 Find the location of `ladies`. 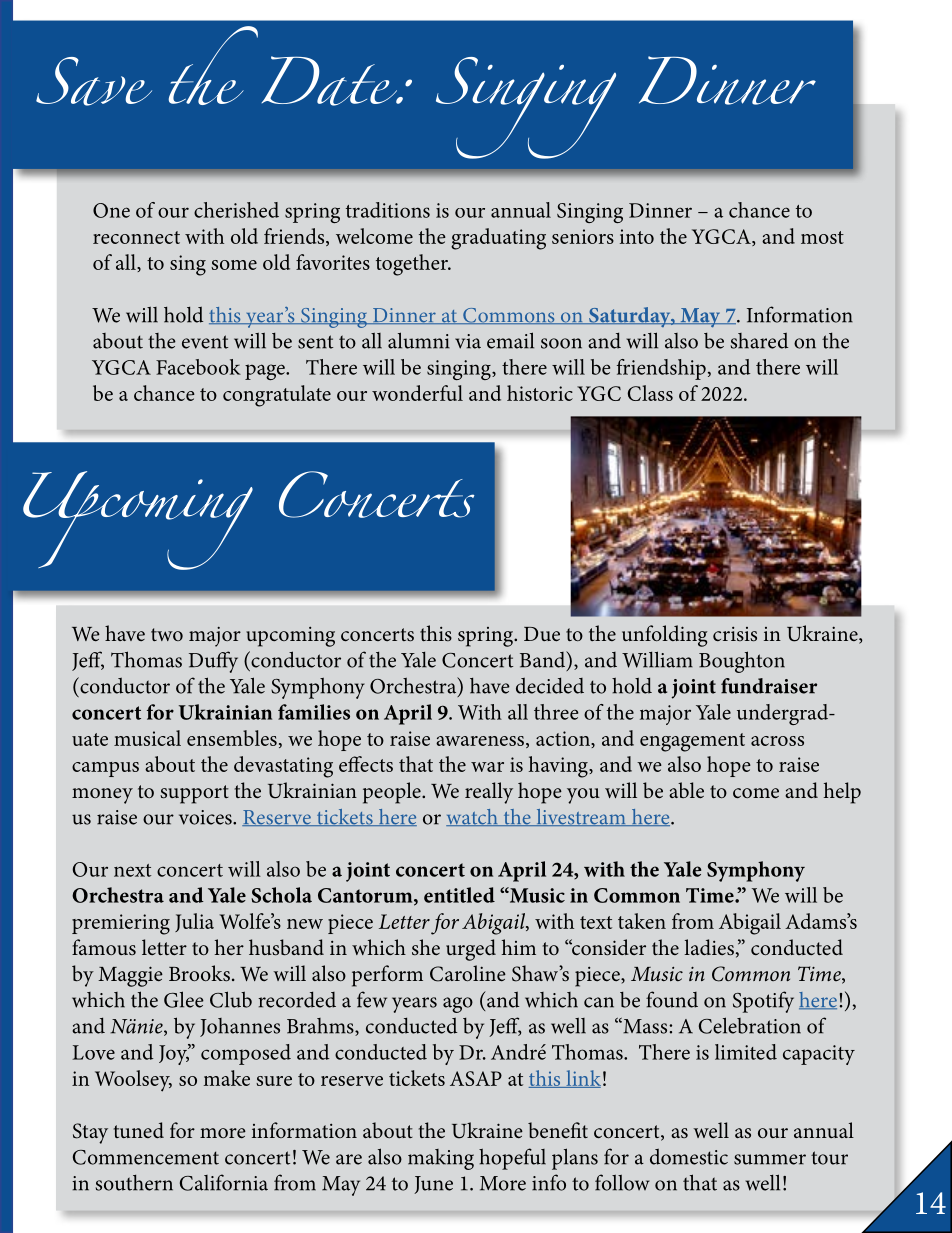

ladies is located at coordinates (709, 947).
